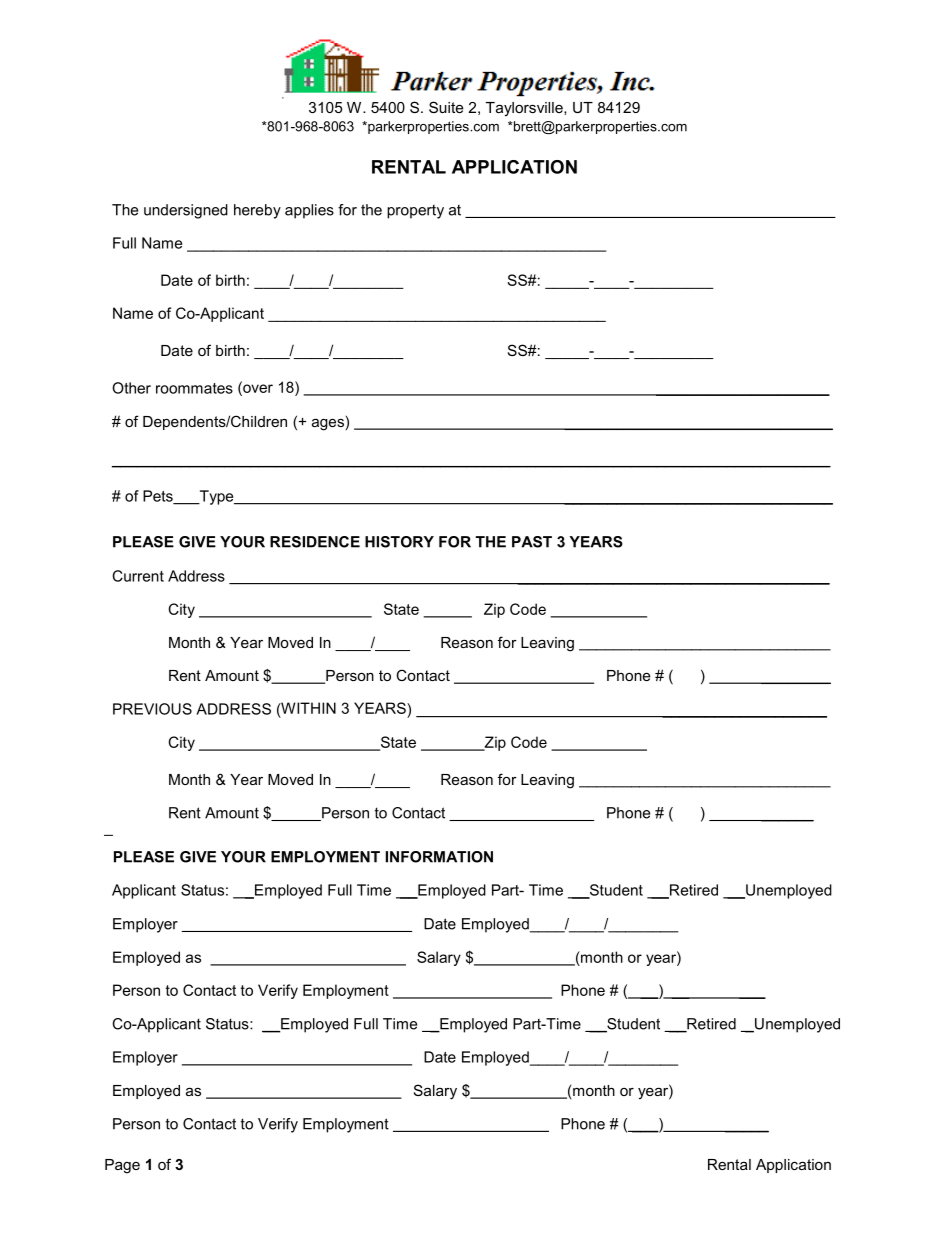 This document has height=1233, width=952. What do you see at coordinates (159, 497) in the document?
I see `Pets` at bounding box center [159, 497].
